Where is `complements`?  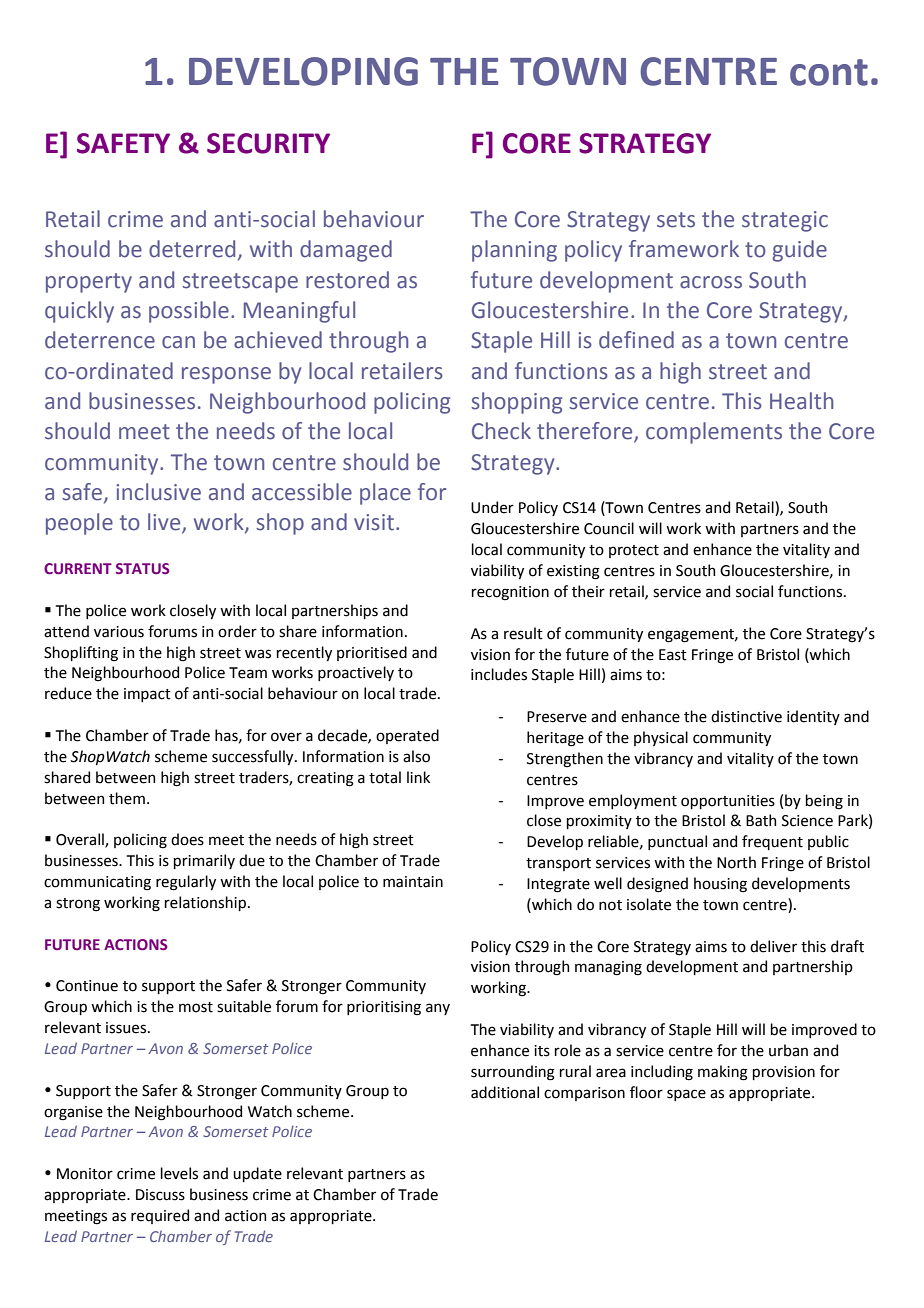 complements is located at coordinates (714, 433).
